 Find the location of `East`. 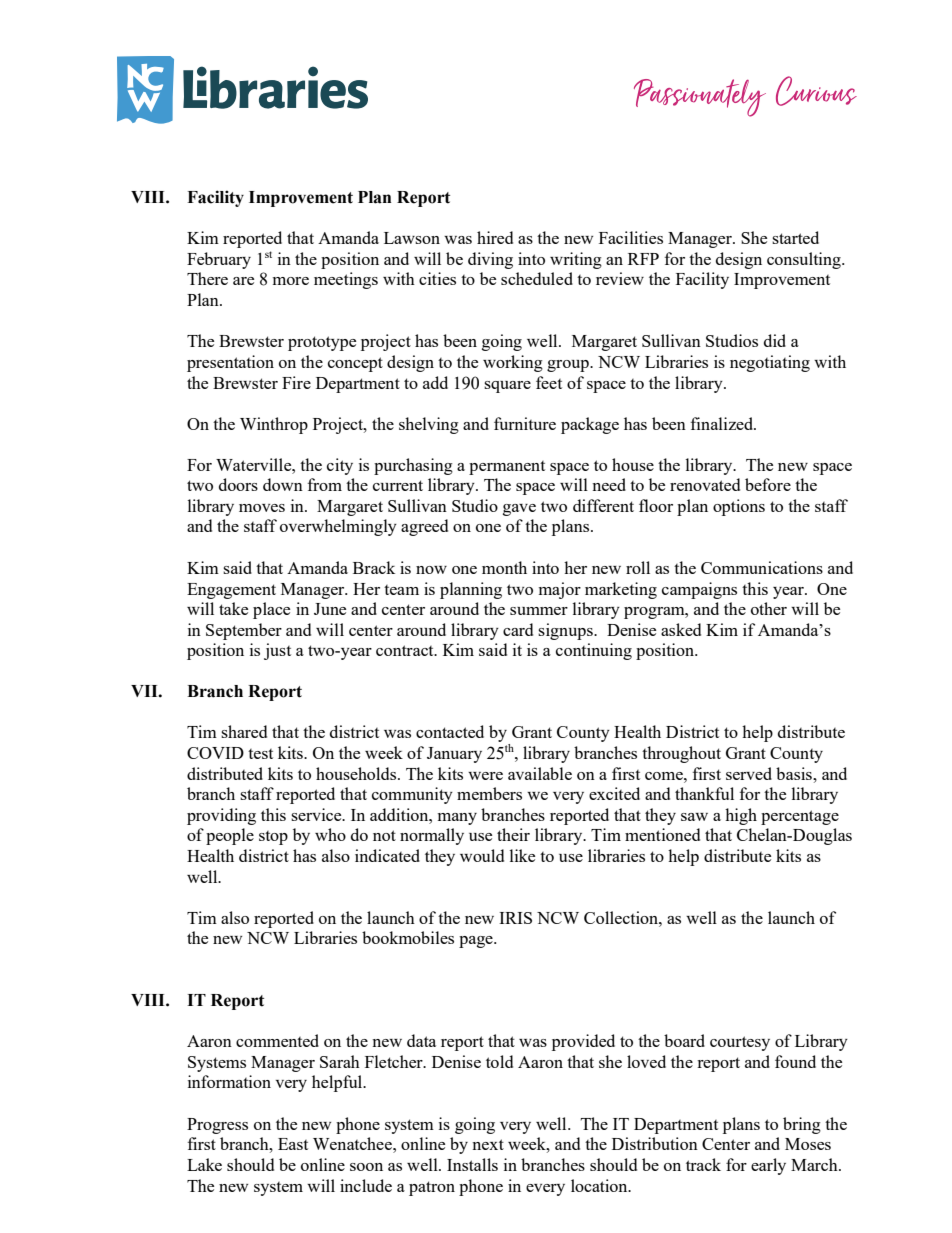

East is located at coordinates (293, 1144).
